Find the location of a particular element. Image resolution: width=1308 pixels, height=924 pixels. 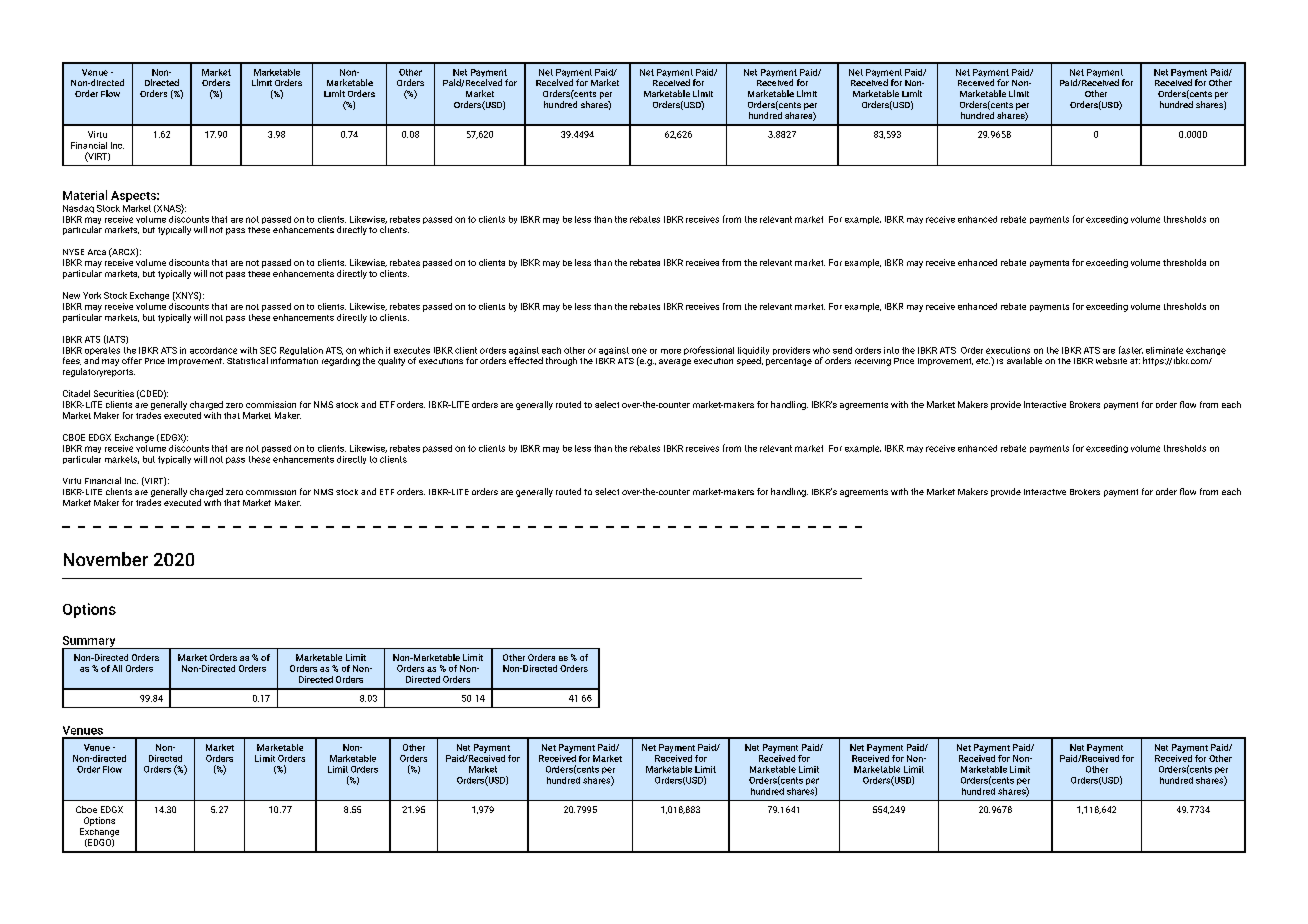

Nasdaq is located at coordinates (78, 209).
